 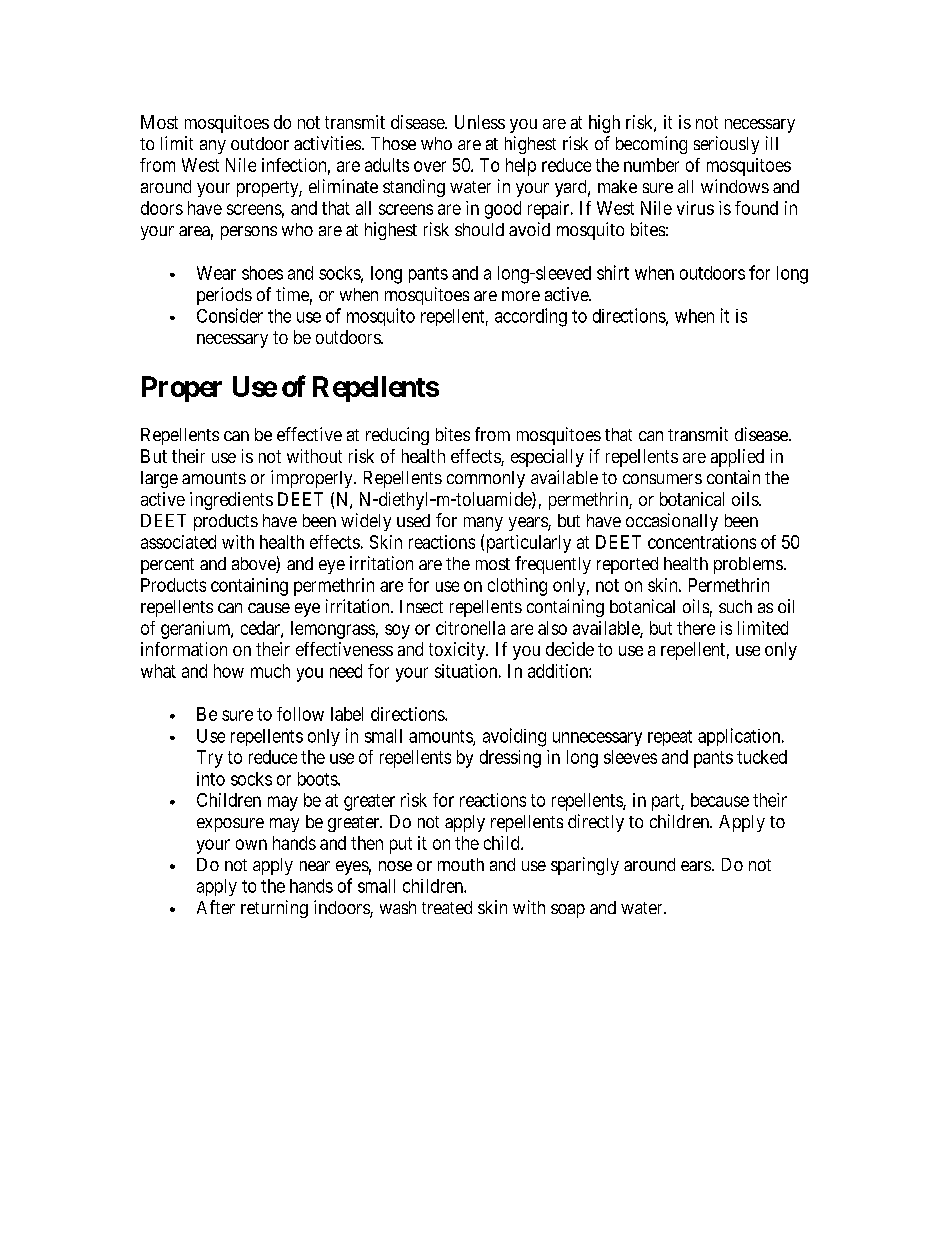 What do you see at coordinates (585, 866) in the screenshot?
I see `sparingly` at bounding box center [585, 866].
